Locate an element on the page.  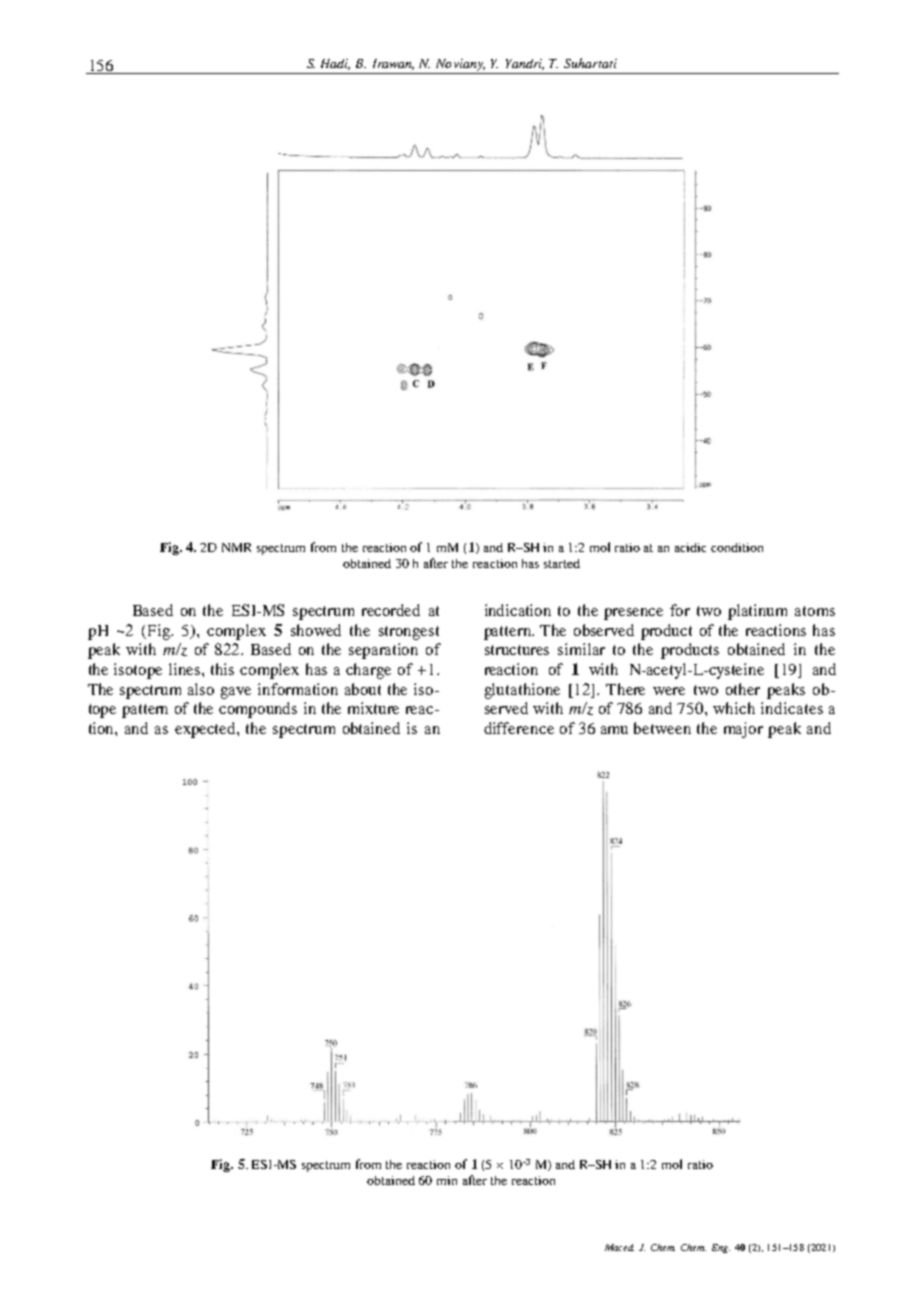
started is located at coordinates (562, 563).
